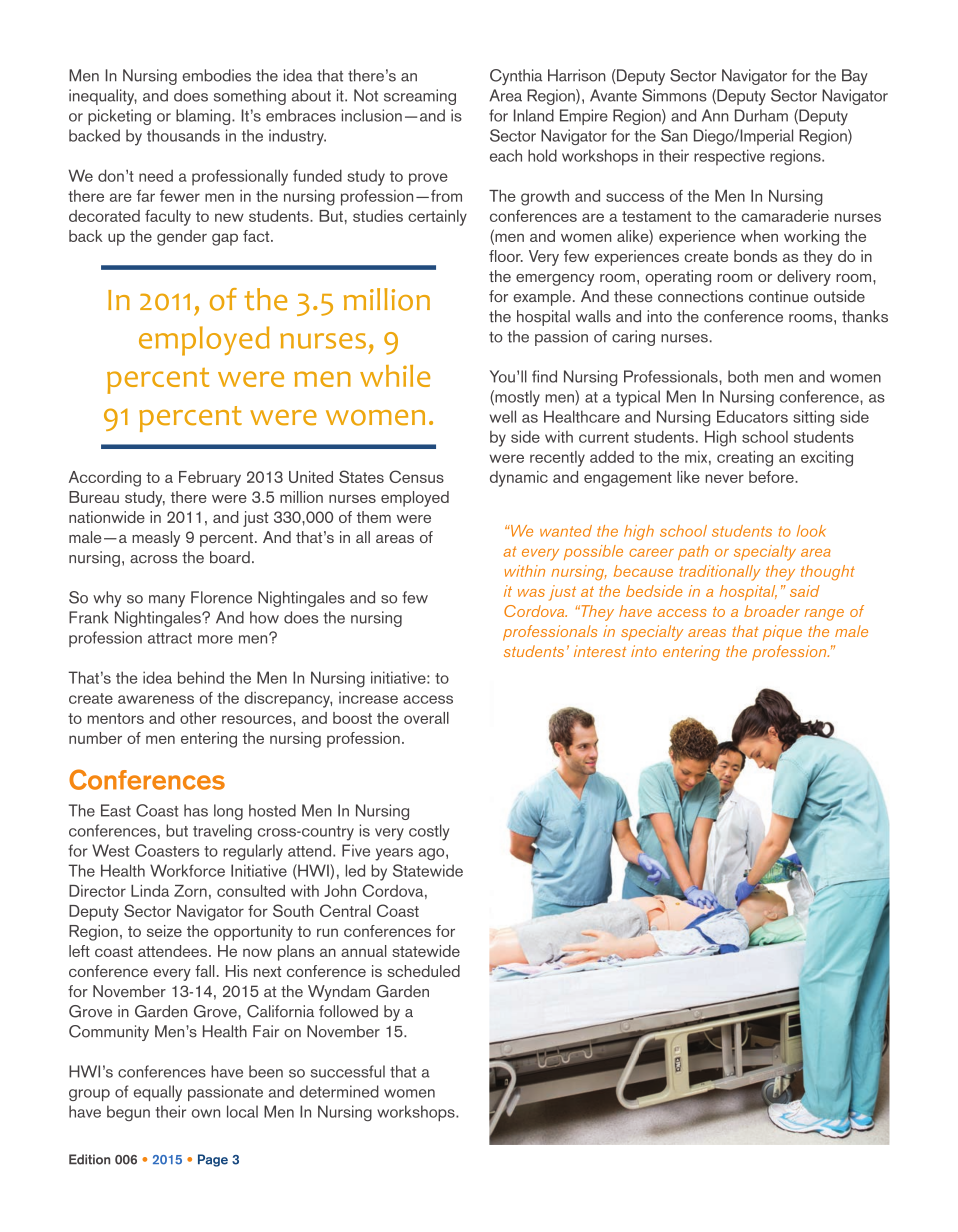 The width and height of the image is (958, 1232). What do you see at coordinates (420, 97) in the image?
I see `screaming` at bounding box center [420, 97].
